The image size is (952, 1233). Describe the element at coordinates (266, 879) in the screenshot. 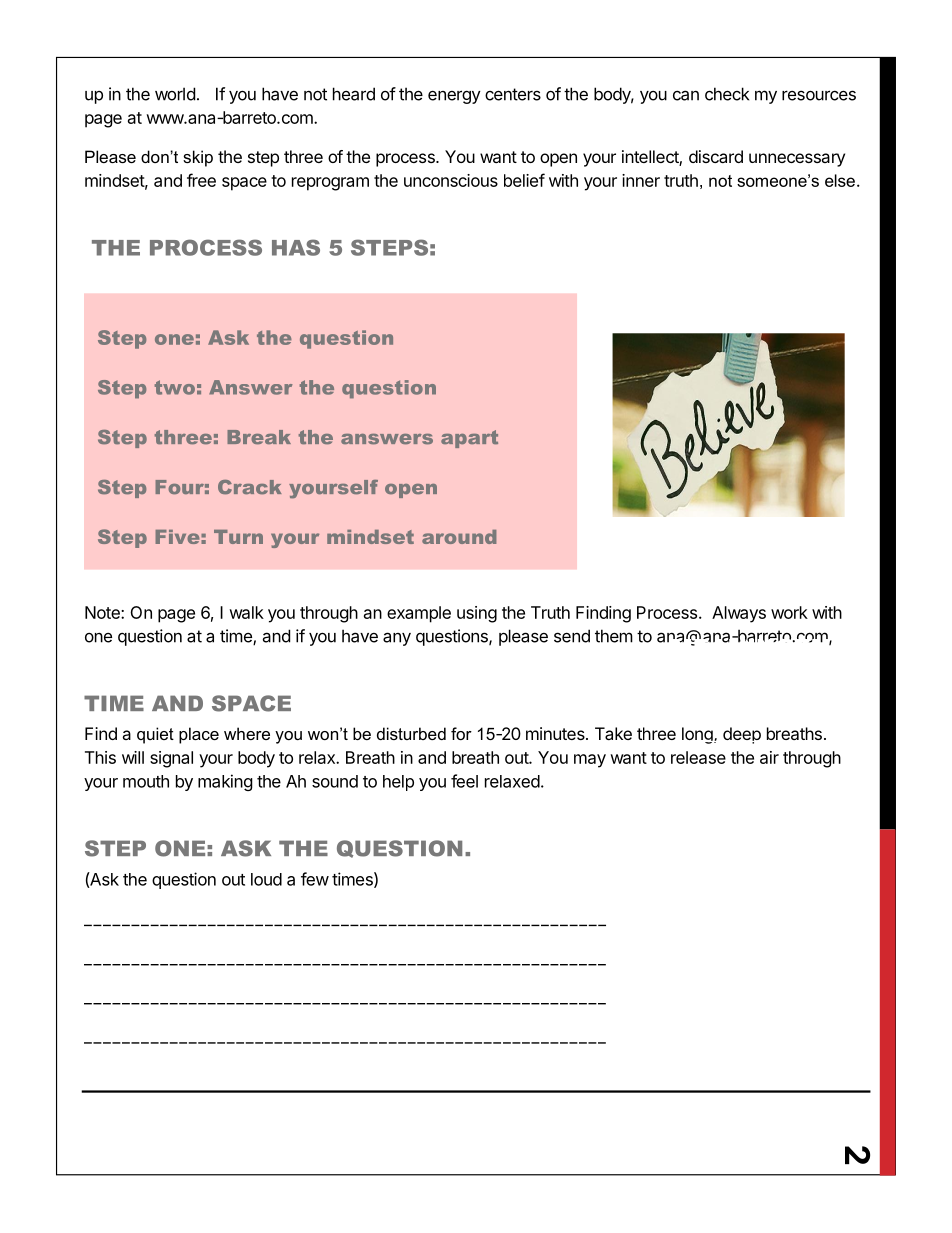

I see `loud` at that location.
